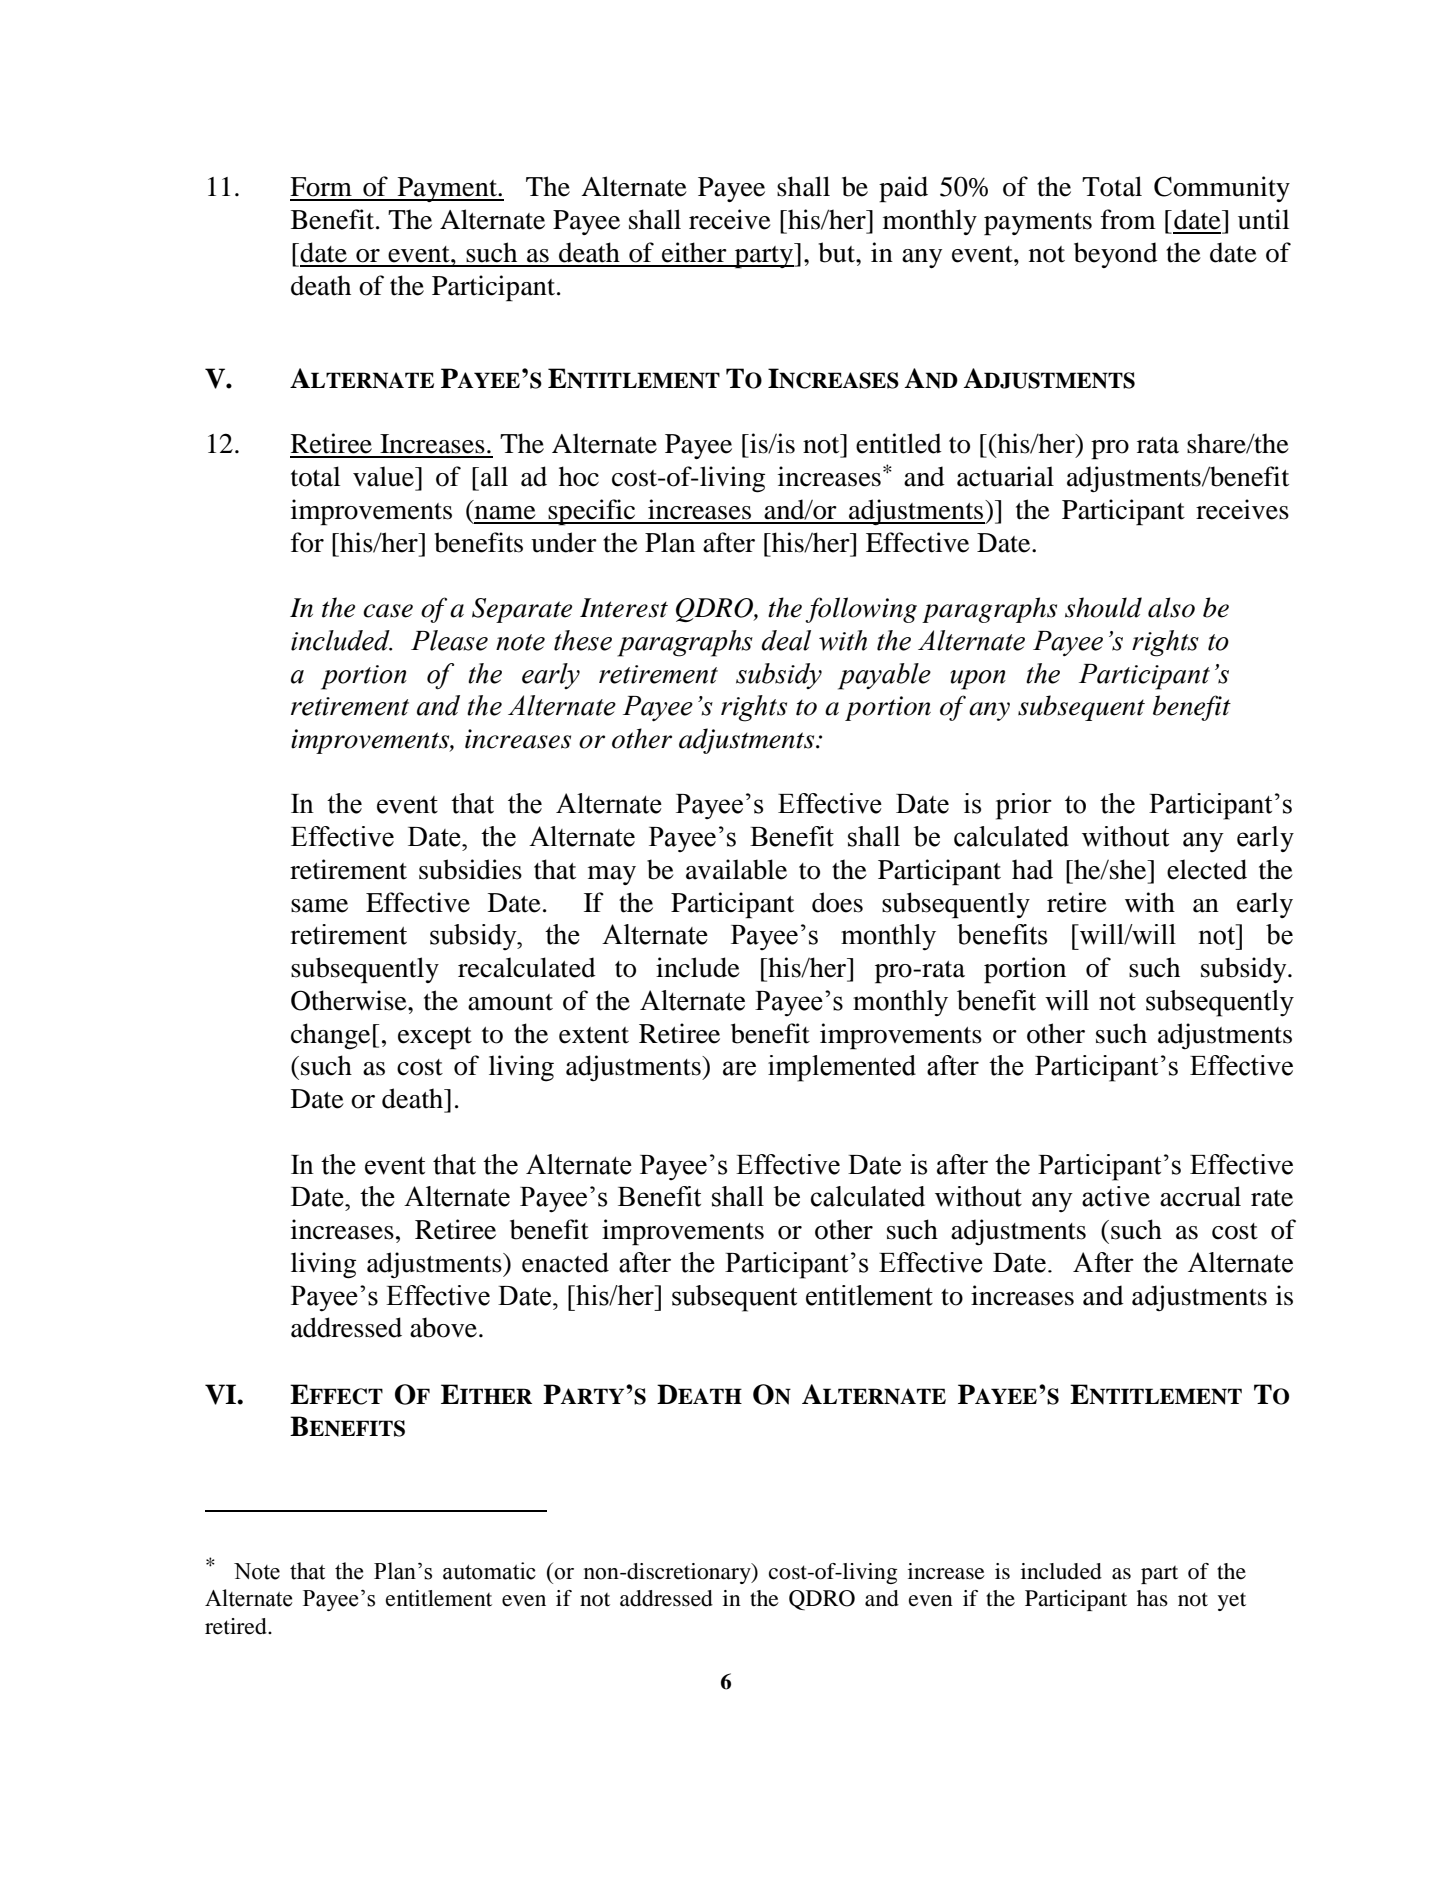  I want to click on from, so click(1128, 219).
